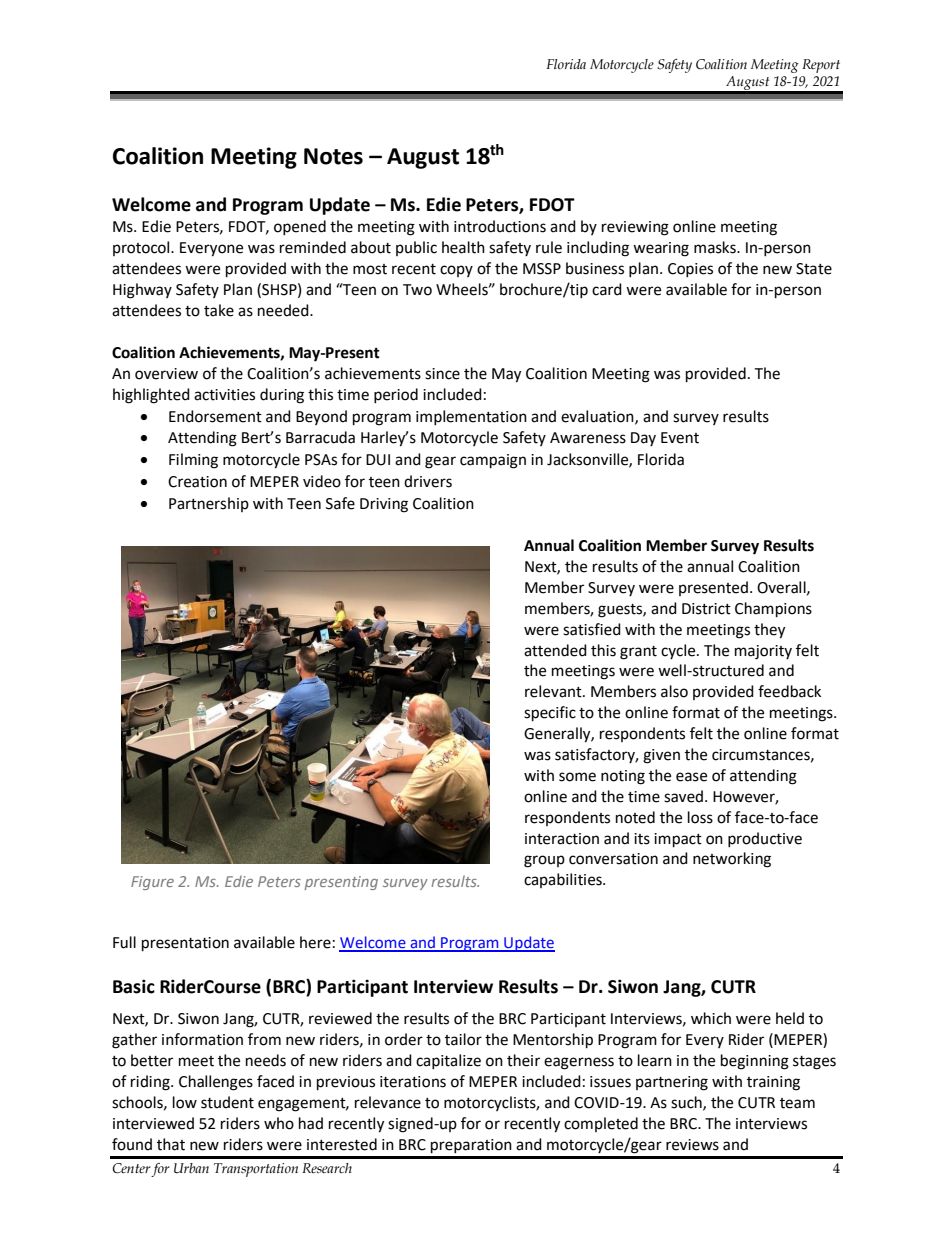 This page has width=952, height=1233. I want to click on specific, so click(550, 714).
